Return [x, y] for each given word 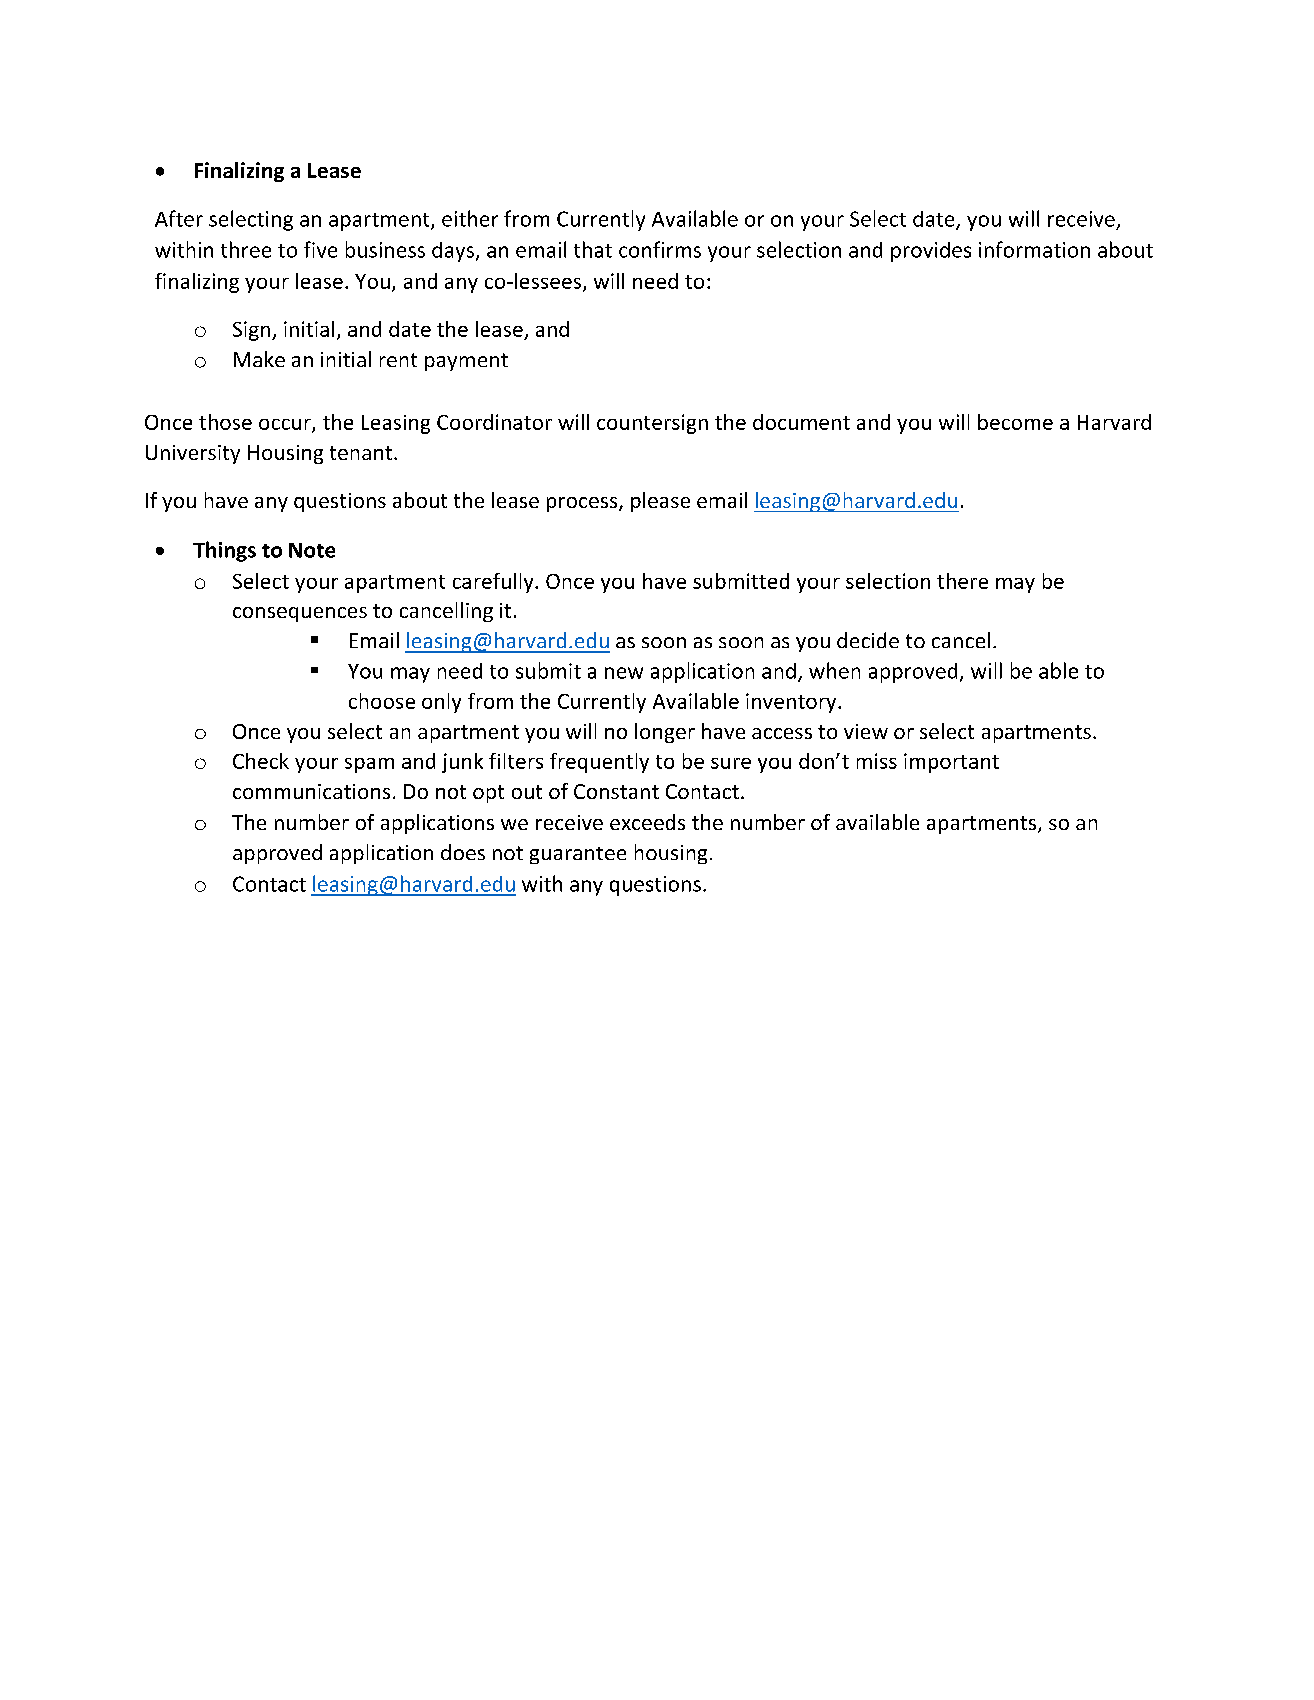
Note [312, 550]
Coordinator [494, 422]
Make [259, 359]
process [583, 504]
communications [311, 791]
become [1015, 422]
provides [931, 252]
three [246, 249]
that [593, 249]
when [834, 670]
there [962, 581]
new [624, 673]
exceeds [647, 822]
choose [382, 701]
